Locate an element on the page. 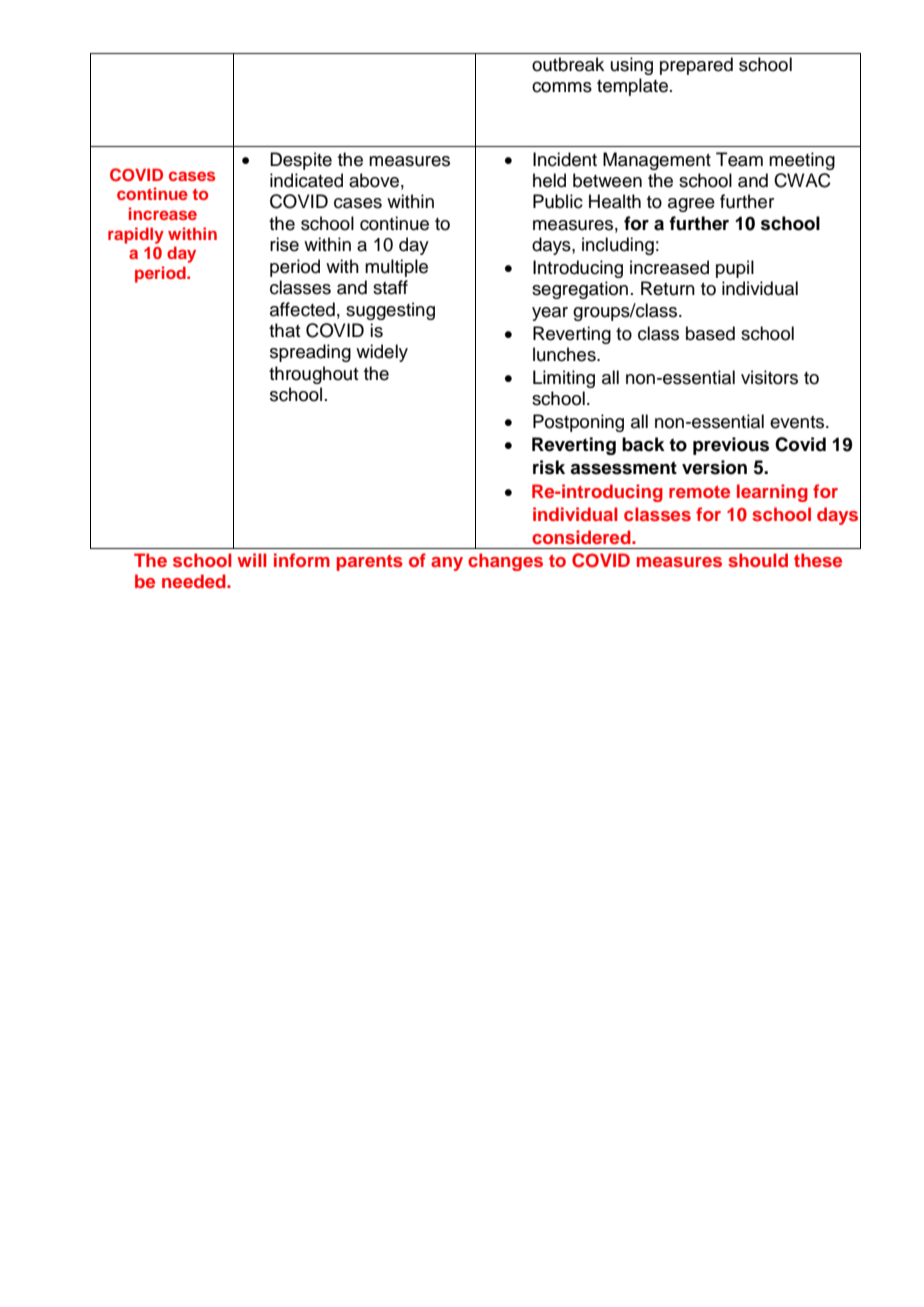 This image has width=924, height=1307. multiple is located at coordinates (396, 268).
